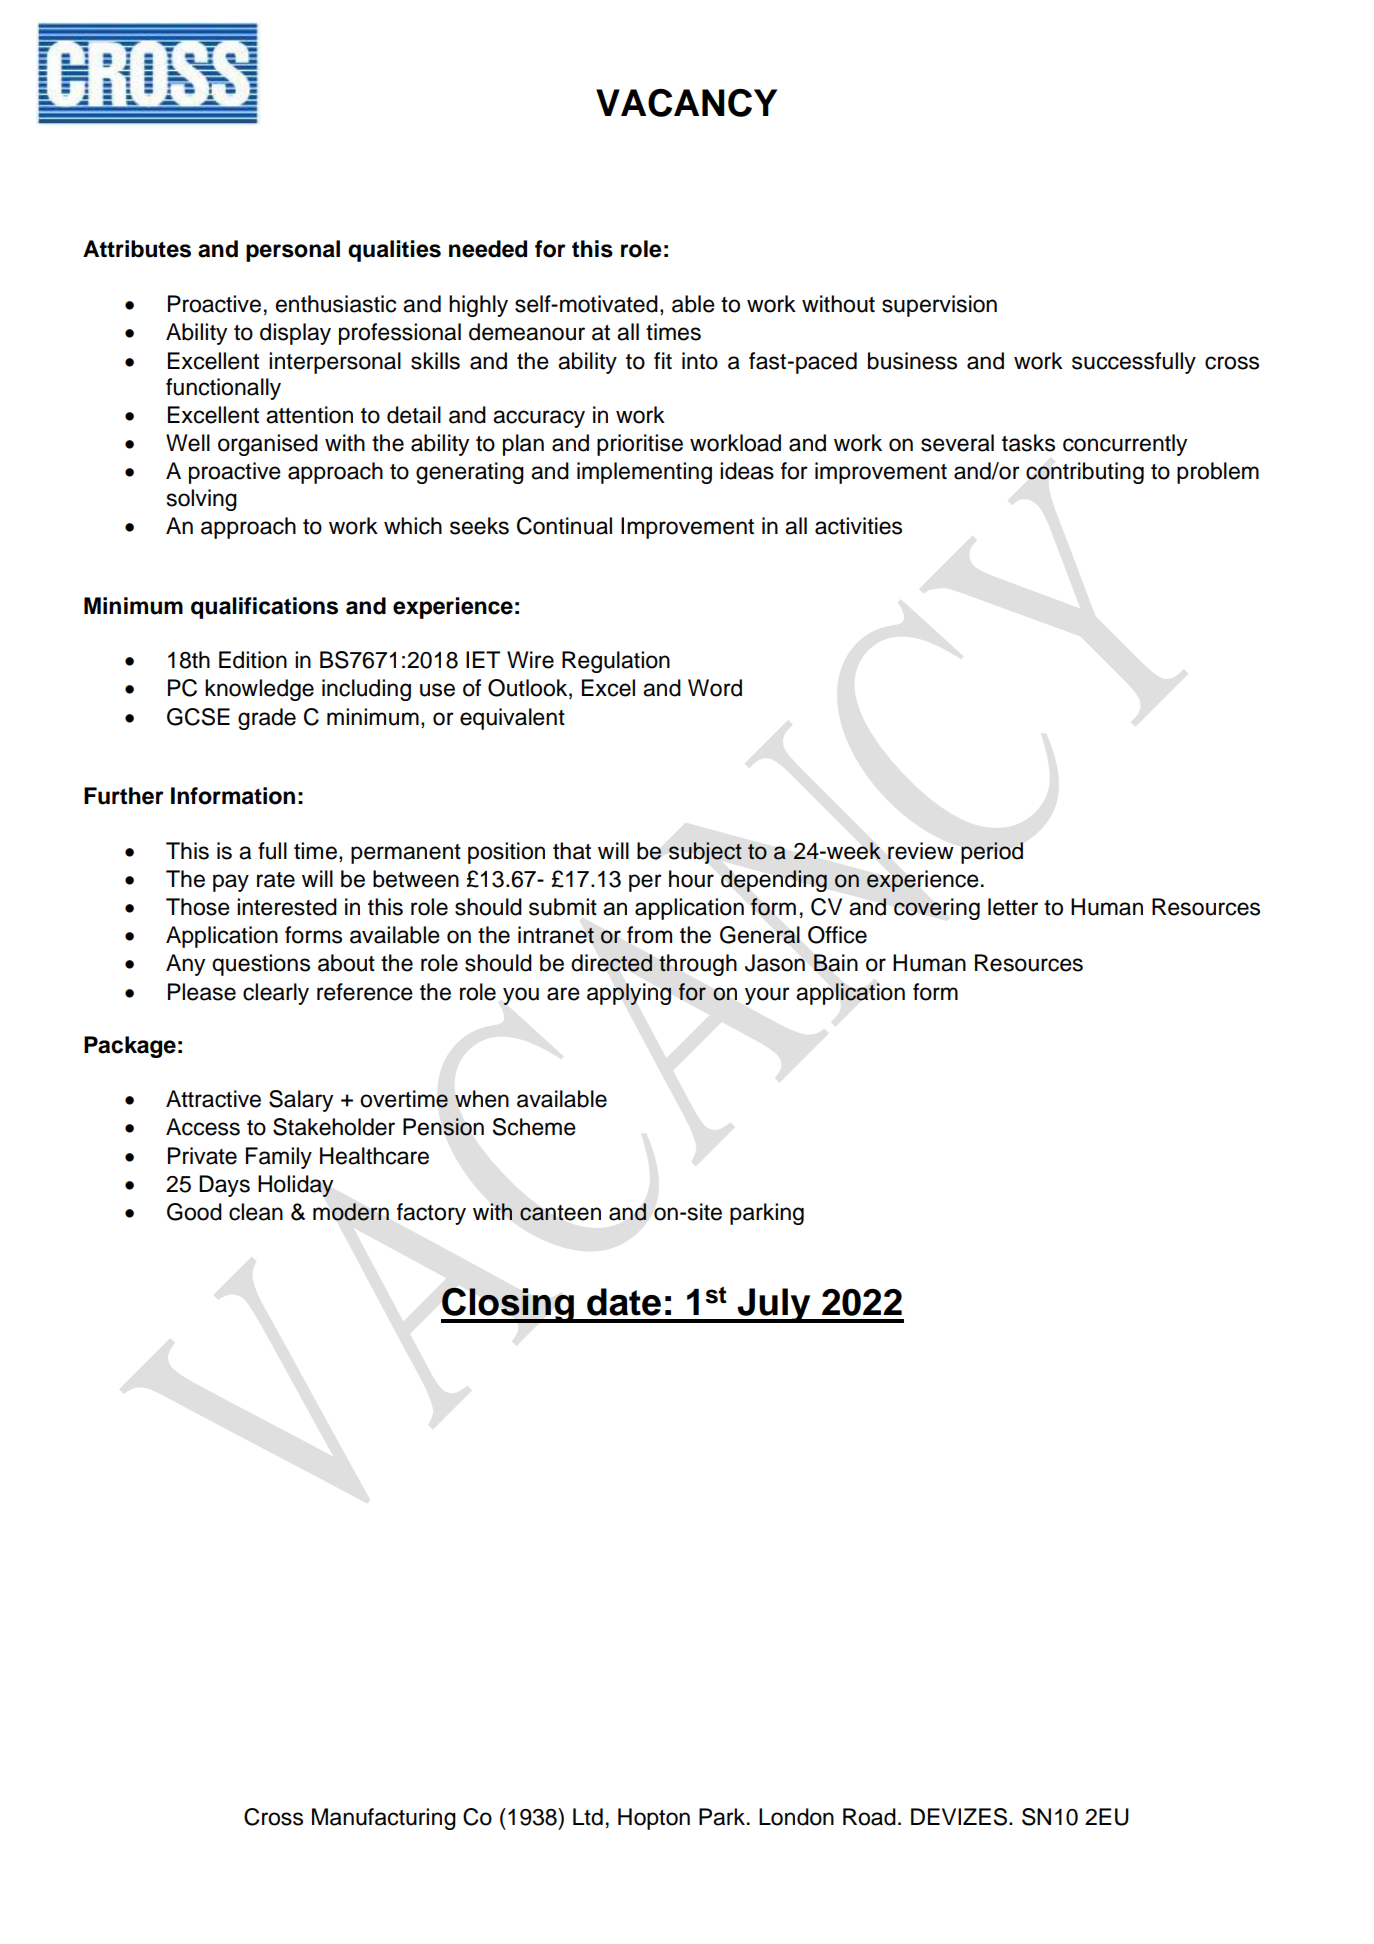 Image resolution: width=1374 pixels, height=1944 pixels. I want to click on subject, so click(705, 853).
